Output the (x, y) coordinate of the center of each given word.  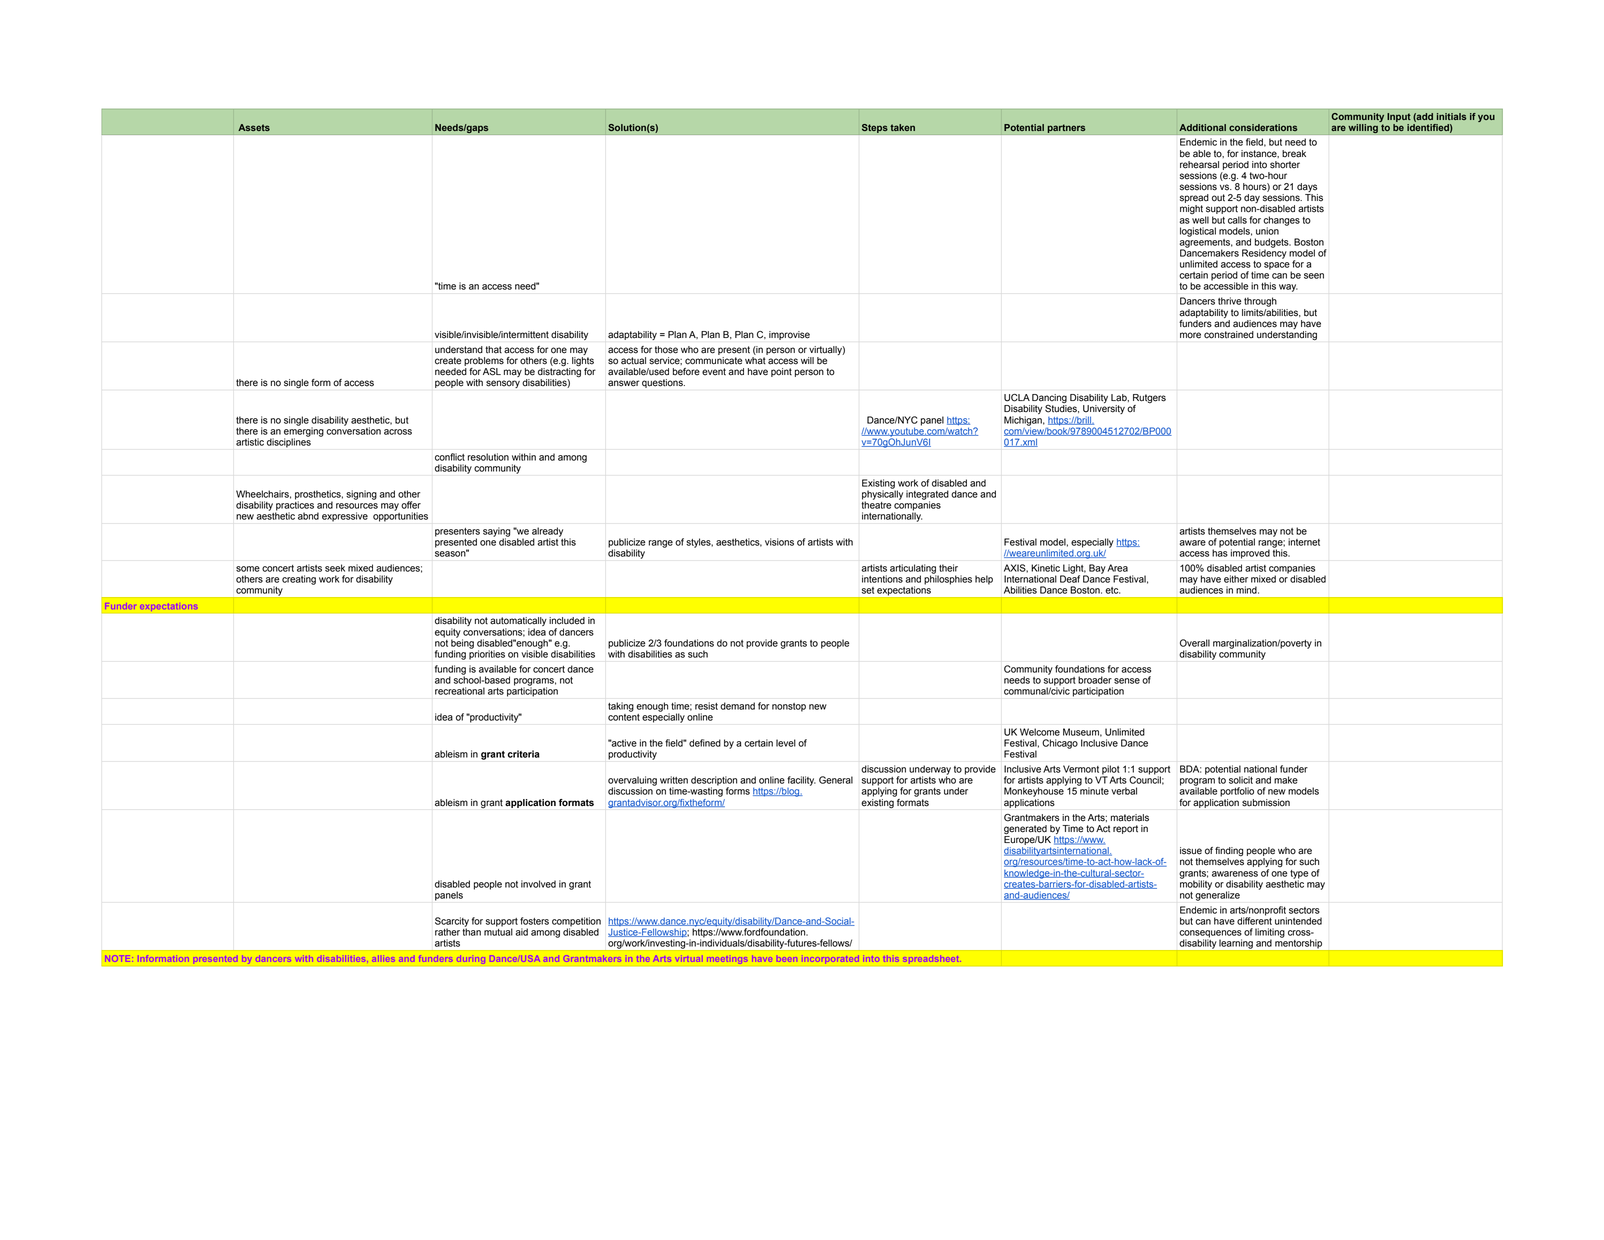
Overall (1195, 643)
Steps (875, 128)
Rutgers (1149, 400)
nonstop (789, 707)
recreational (460, 691)
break (1294, 154)
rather (447, 932)
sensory (503, 384)
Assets (254, 127)
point (781, 372)
